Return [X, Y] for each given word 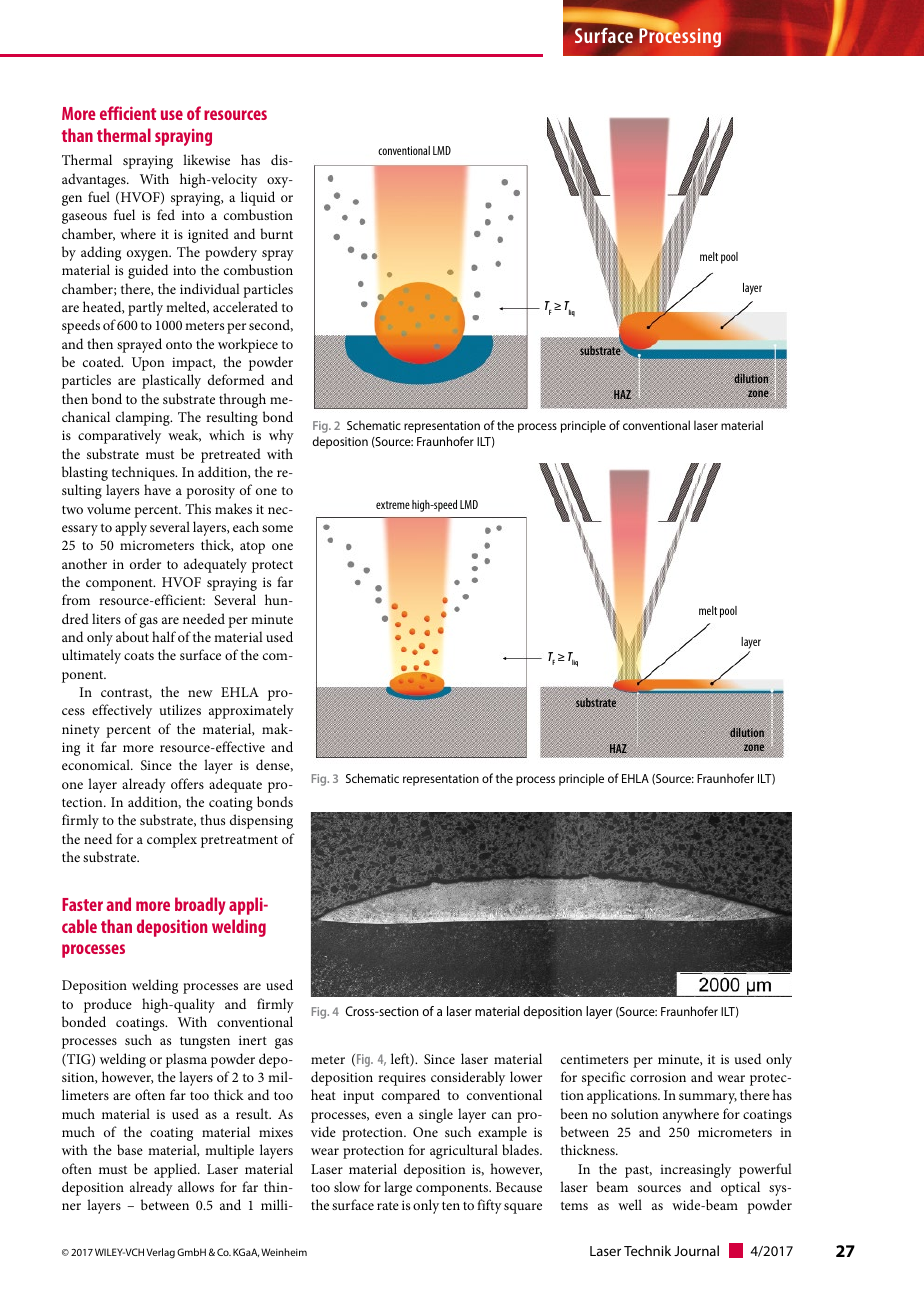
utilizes [180, 709]
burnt [276, 233]
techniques [144, 473]
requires [402, 1079]
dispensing [261, 821]
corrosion [658, 1077]
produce [108, 1005]
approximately [251, 711]
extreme [393, 505]
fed [166, 214]
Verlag [161, 1253]
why [281, 436]
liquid [258, 198]
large [398, 1188]
